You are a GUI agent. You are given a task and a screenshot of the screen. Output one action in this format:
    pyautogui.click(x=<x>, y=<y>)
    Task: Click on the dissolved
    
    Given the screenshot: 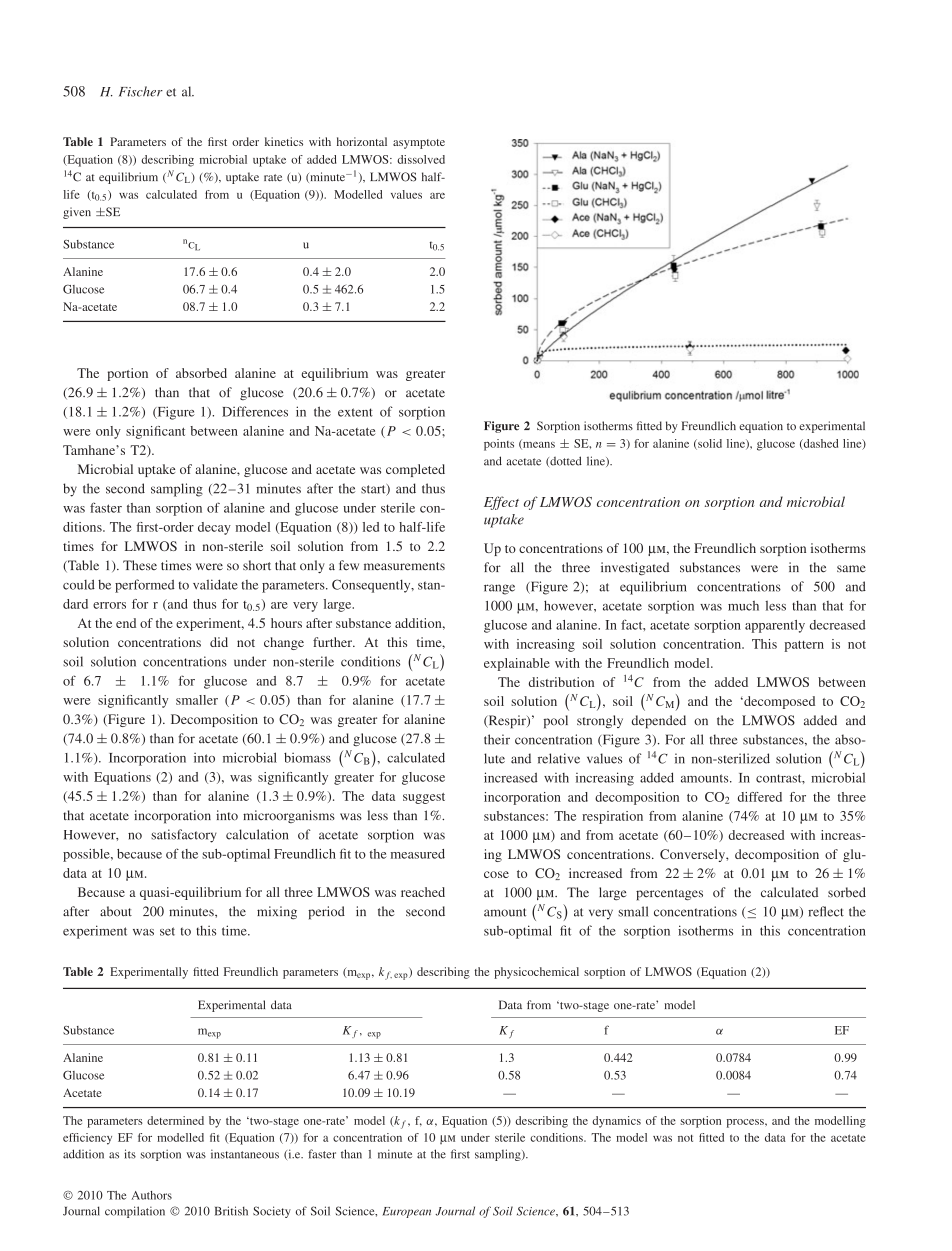 What is the action you would take?
    pyautogui.click(x=421, y=159)
